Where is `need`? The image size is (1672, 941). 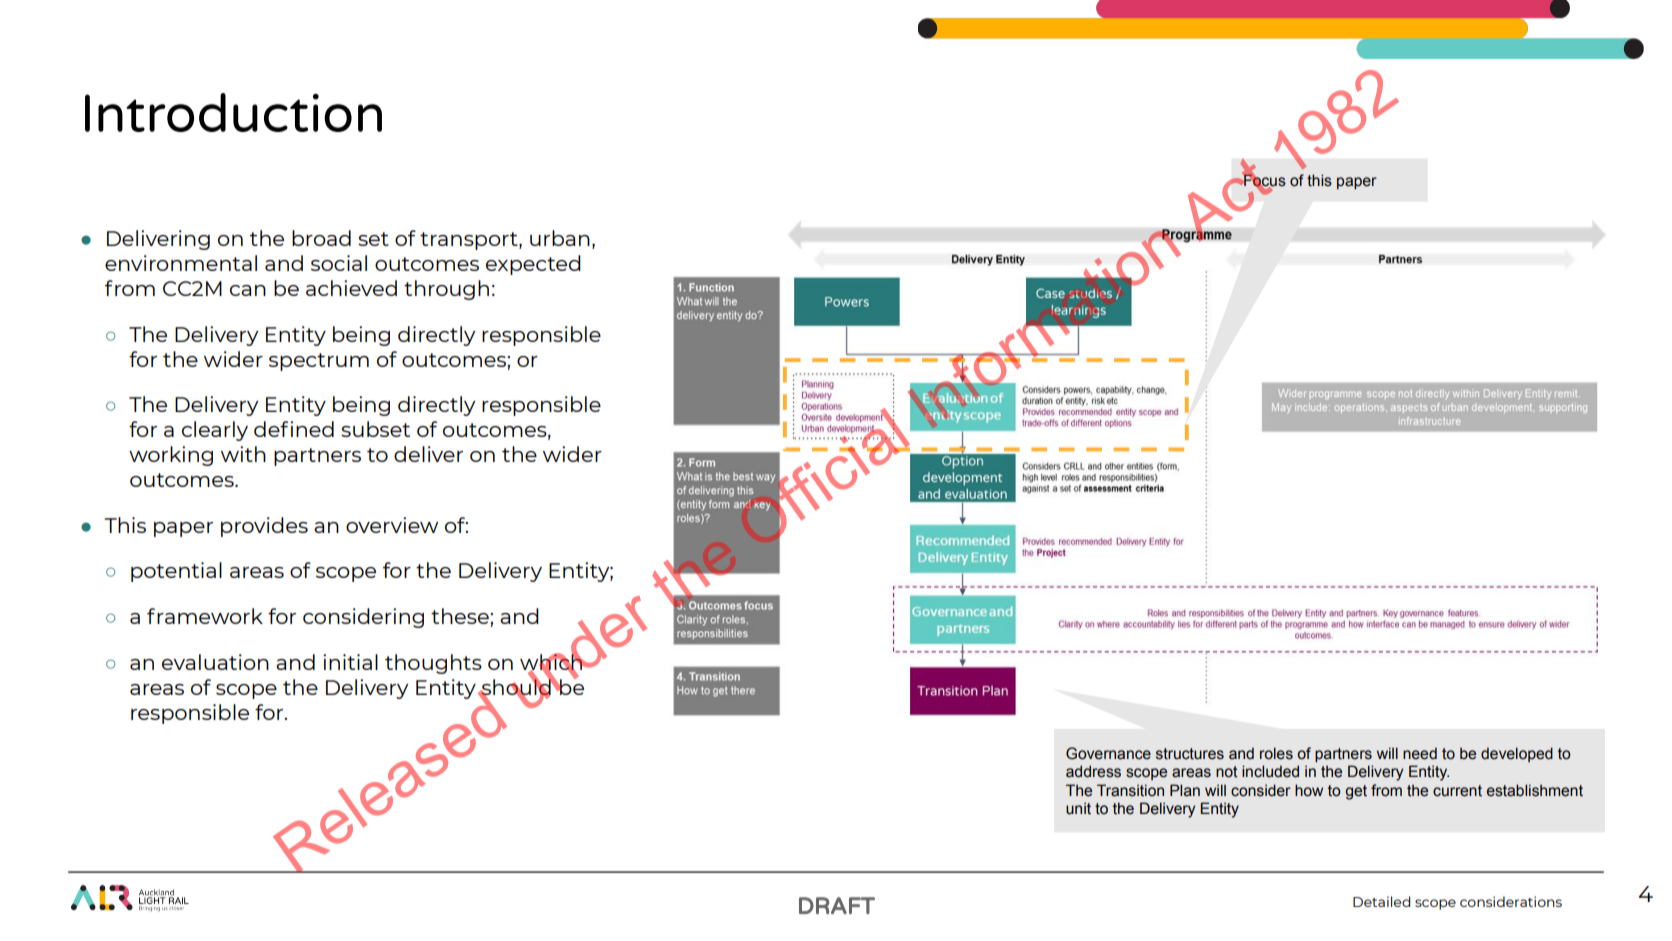
need is located at coordinates (1420, 753).
